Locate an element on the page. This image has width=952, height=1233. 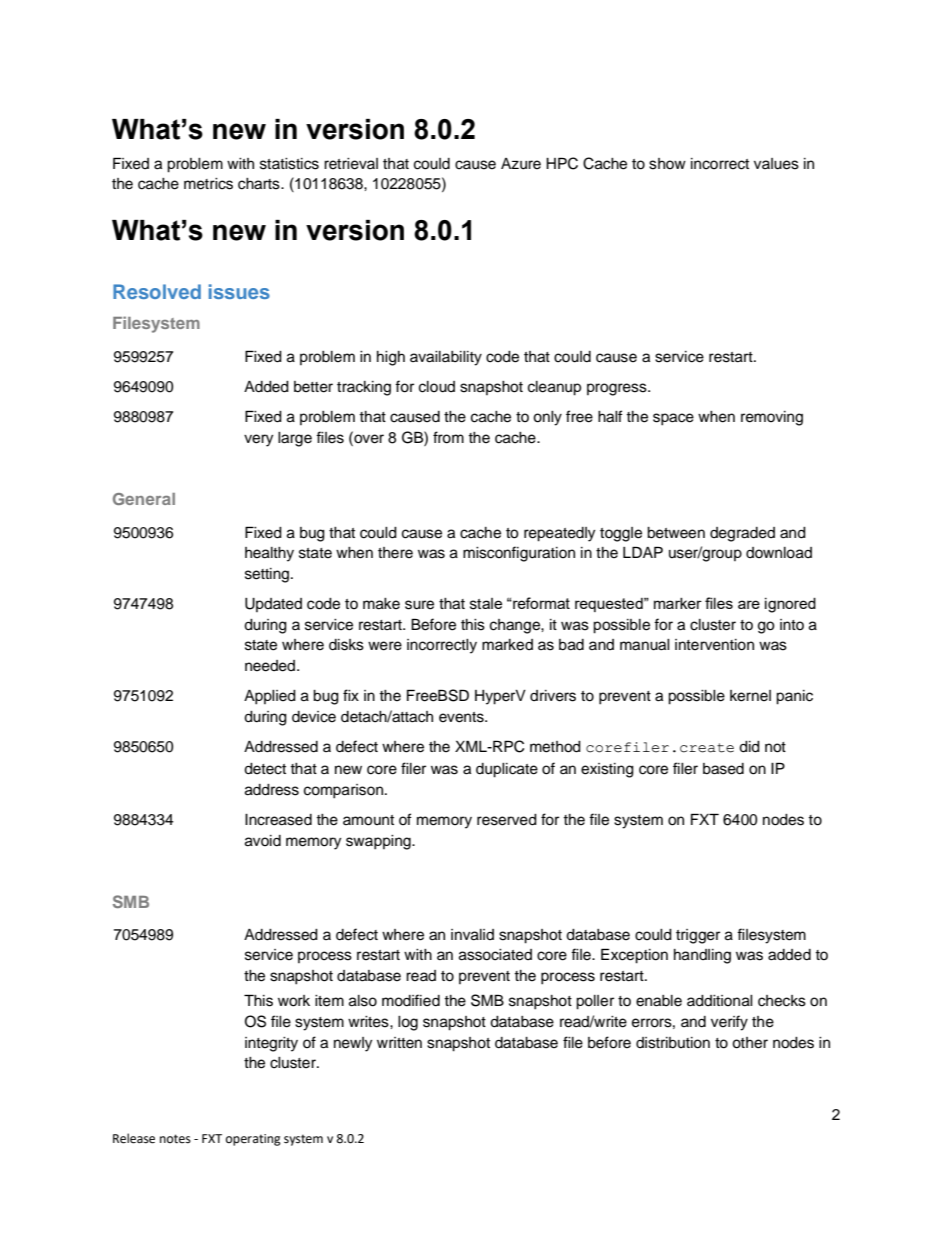
Increased is located at coordinates (278, 820).
